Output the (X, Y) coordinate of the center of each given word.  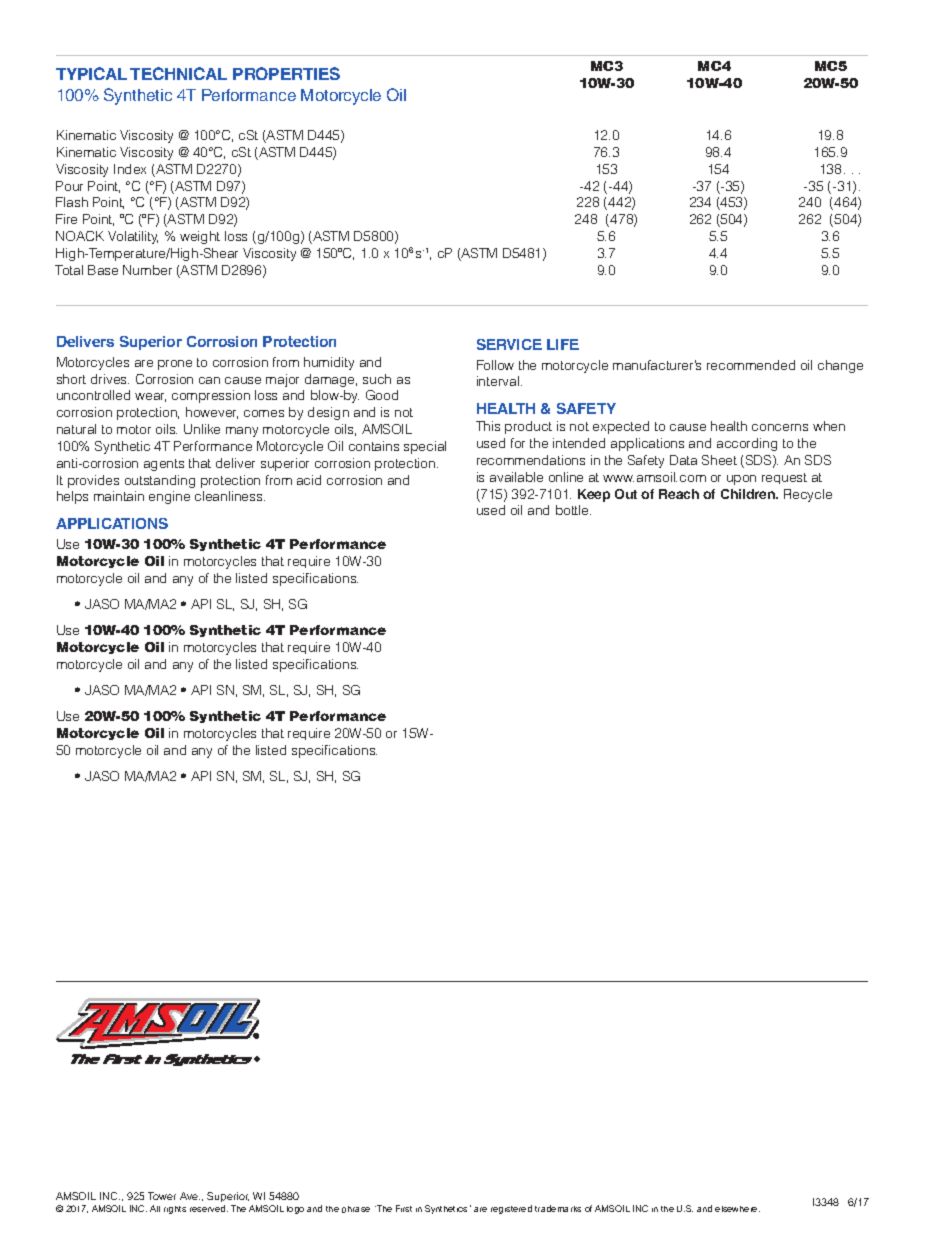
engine (169, 497)
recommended (751, 365)
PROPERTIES (286, 73)
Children (749, 494)
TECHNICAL (178, 73)
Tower (162, 1196)
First (404, 1208)
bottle (573, 510)
